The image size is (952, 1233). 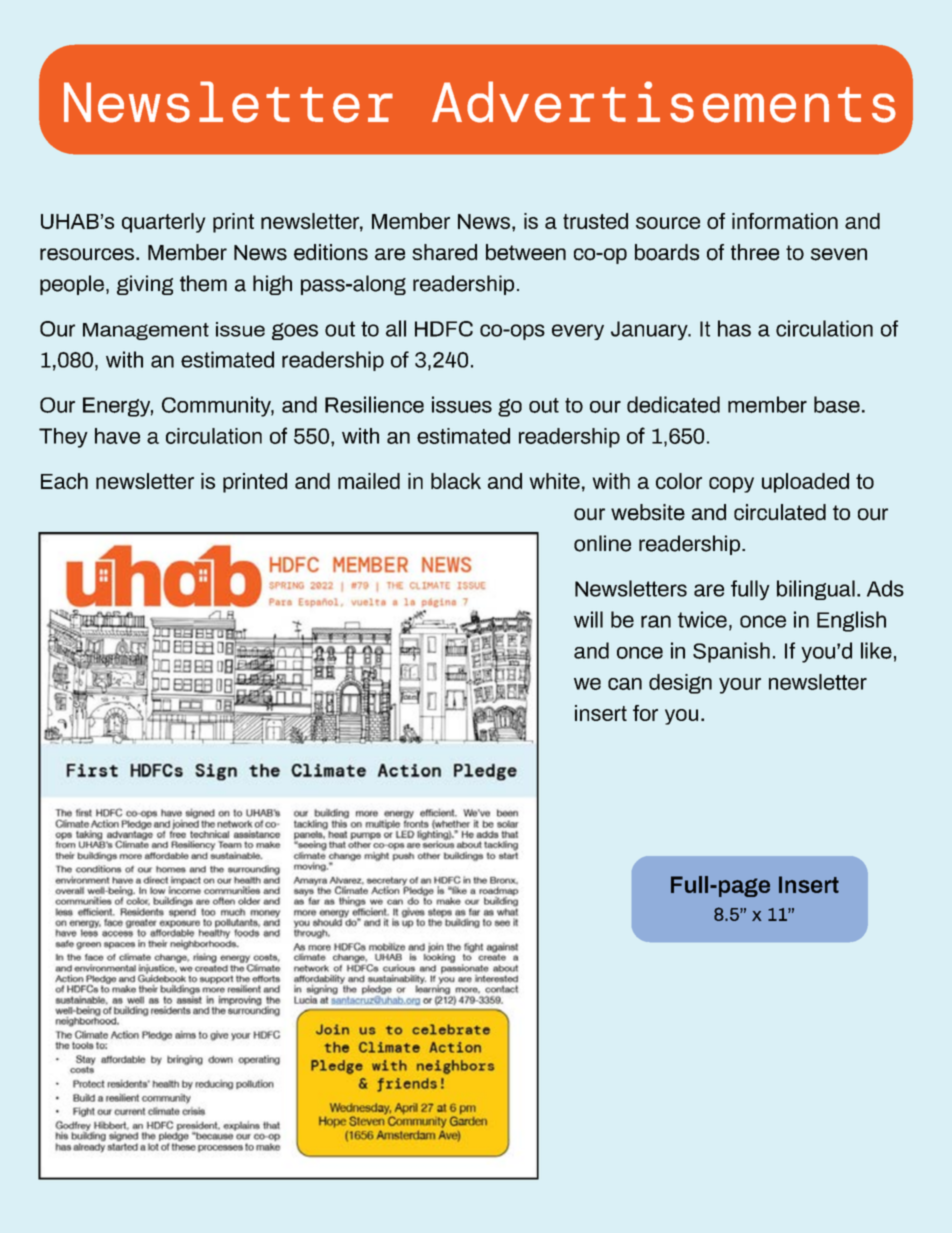 What do you see at coordinates (444, 252) in the page?
I see `shared` at bounding box center [444, 252].
